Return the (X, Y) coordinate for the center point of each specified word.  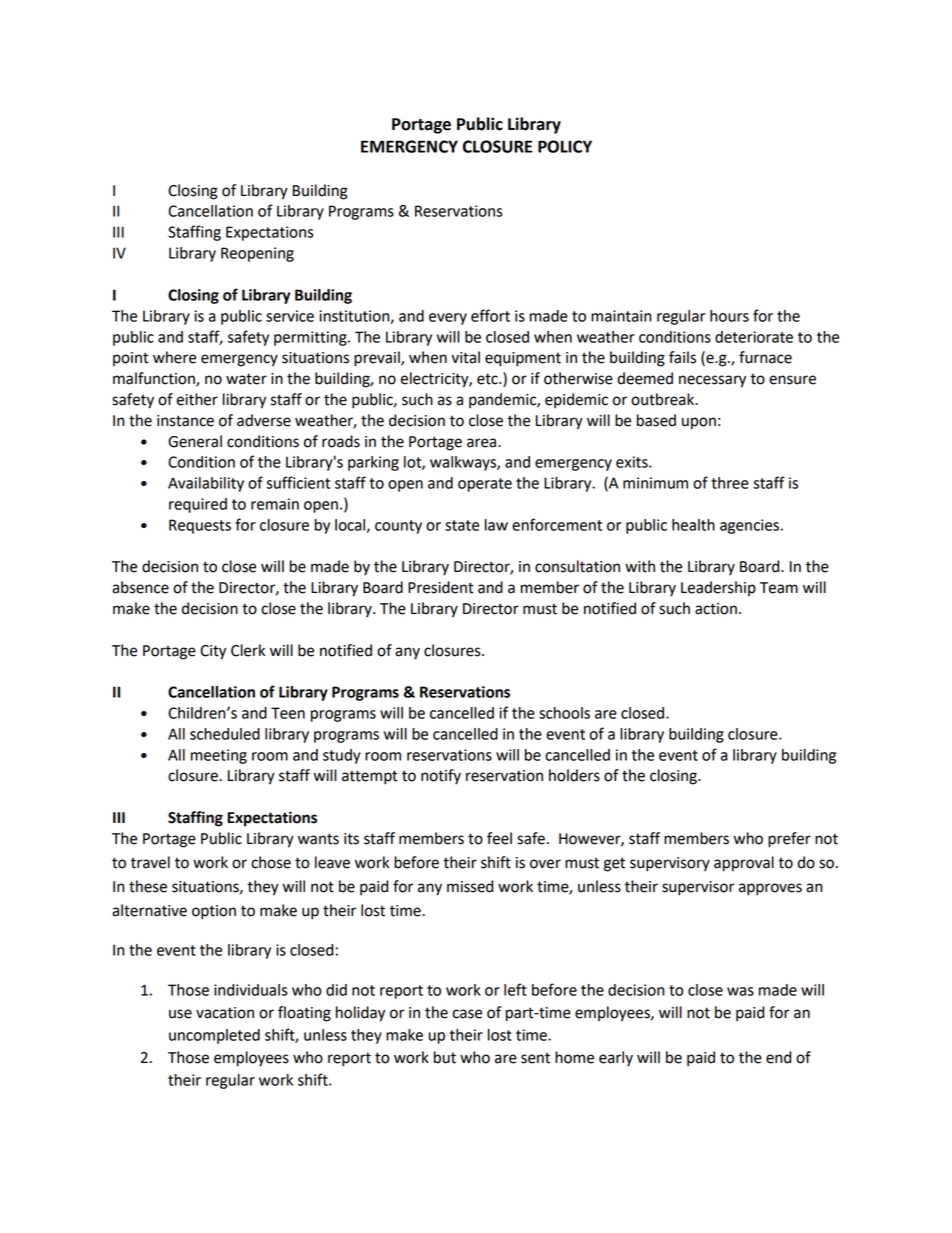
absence (140, 587)
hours (729, 316)
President (441, 587)
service (290, 316)
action (716, 609)
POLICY (565, 146)
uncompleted (214, 1036)
